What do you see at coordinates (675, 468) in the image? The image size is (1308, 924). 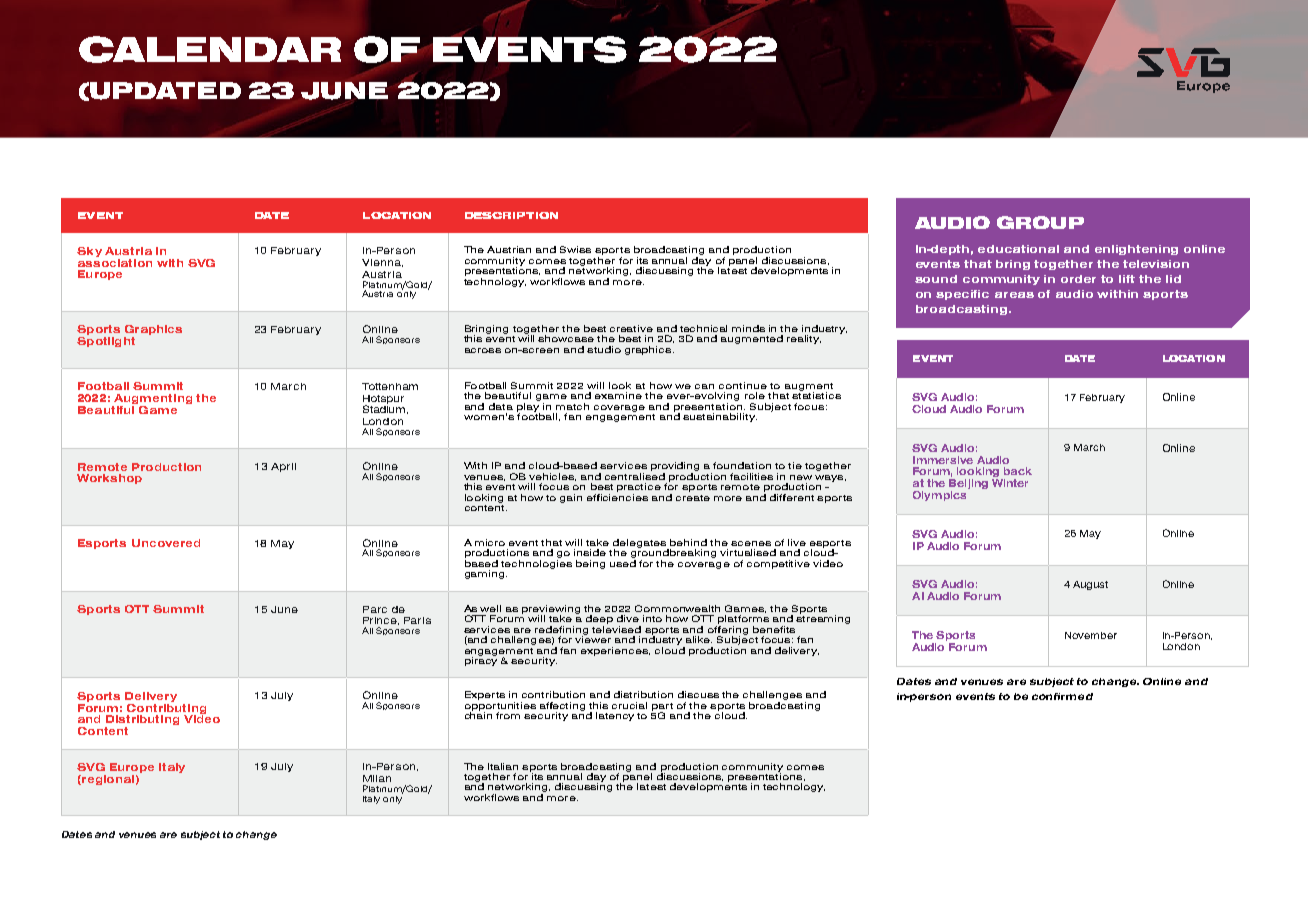 I see `providing` at bounding box center [675, 468].
